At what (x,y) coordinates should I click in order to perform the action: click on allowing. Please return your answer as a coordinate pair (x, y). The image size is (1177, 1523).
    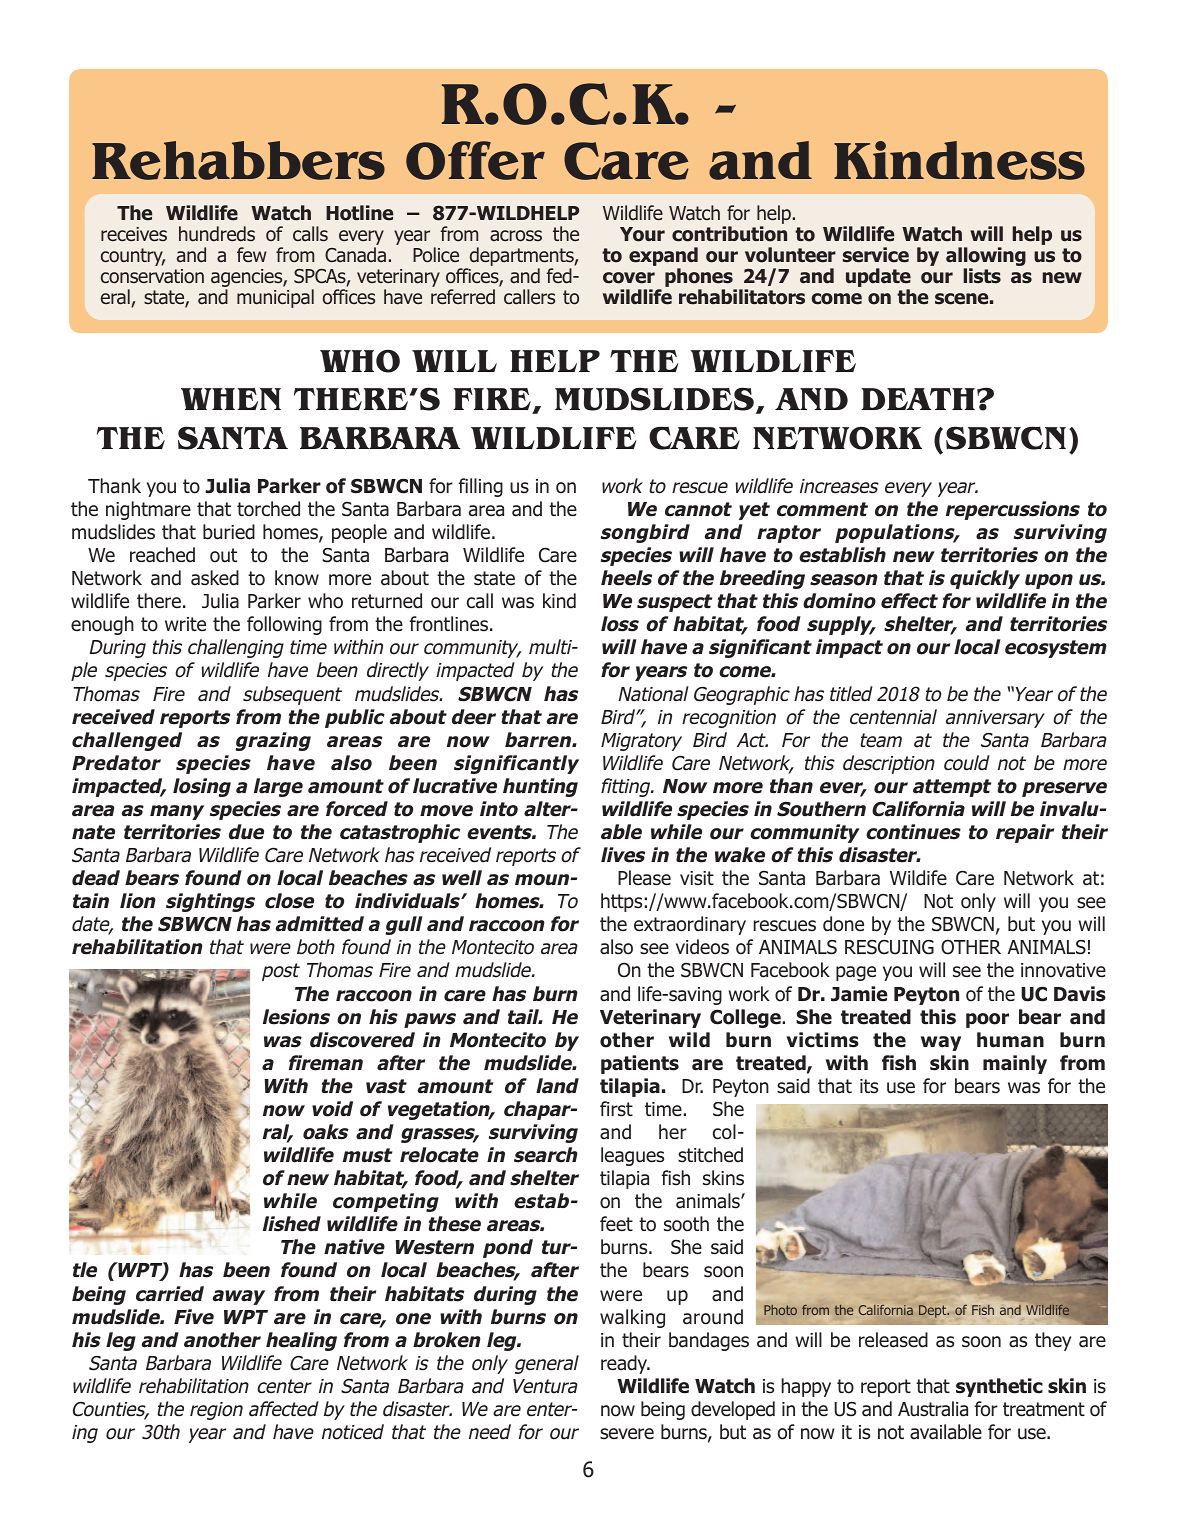
    Looking at the image, I should click on (986, 258).
